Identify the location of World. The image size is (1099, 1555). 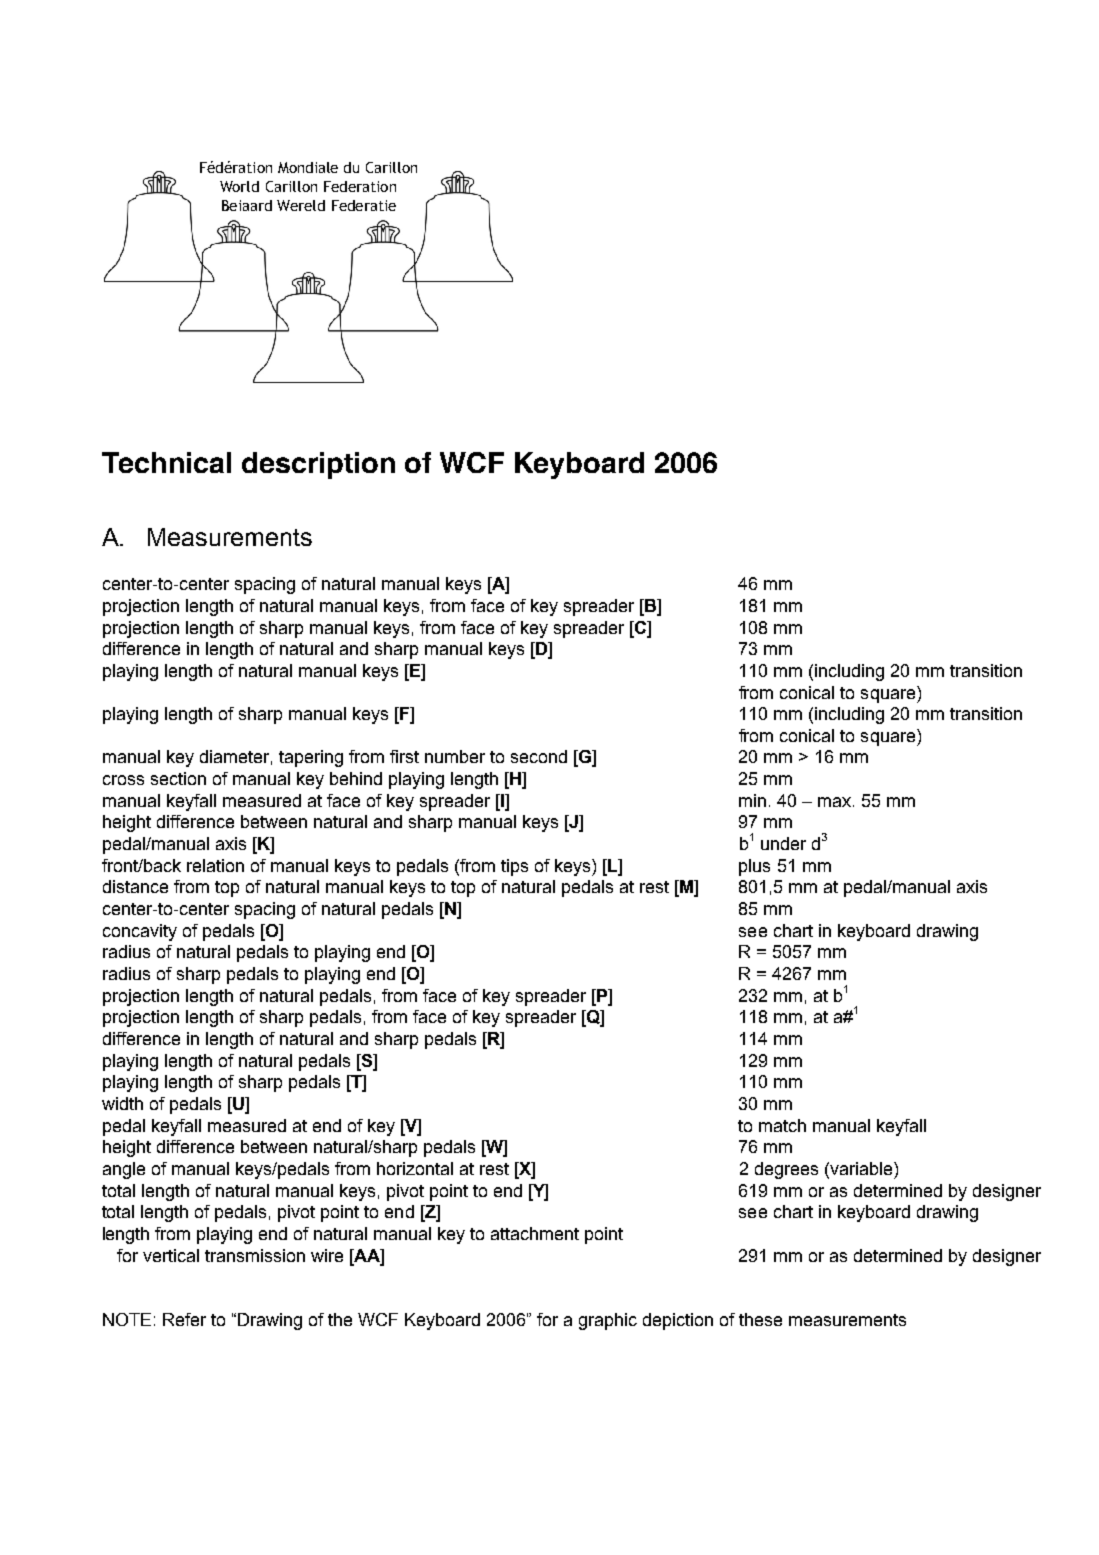
(239, 186).
